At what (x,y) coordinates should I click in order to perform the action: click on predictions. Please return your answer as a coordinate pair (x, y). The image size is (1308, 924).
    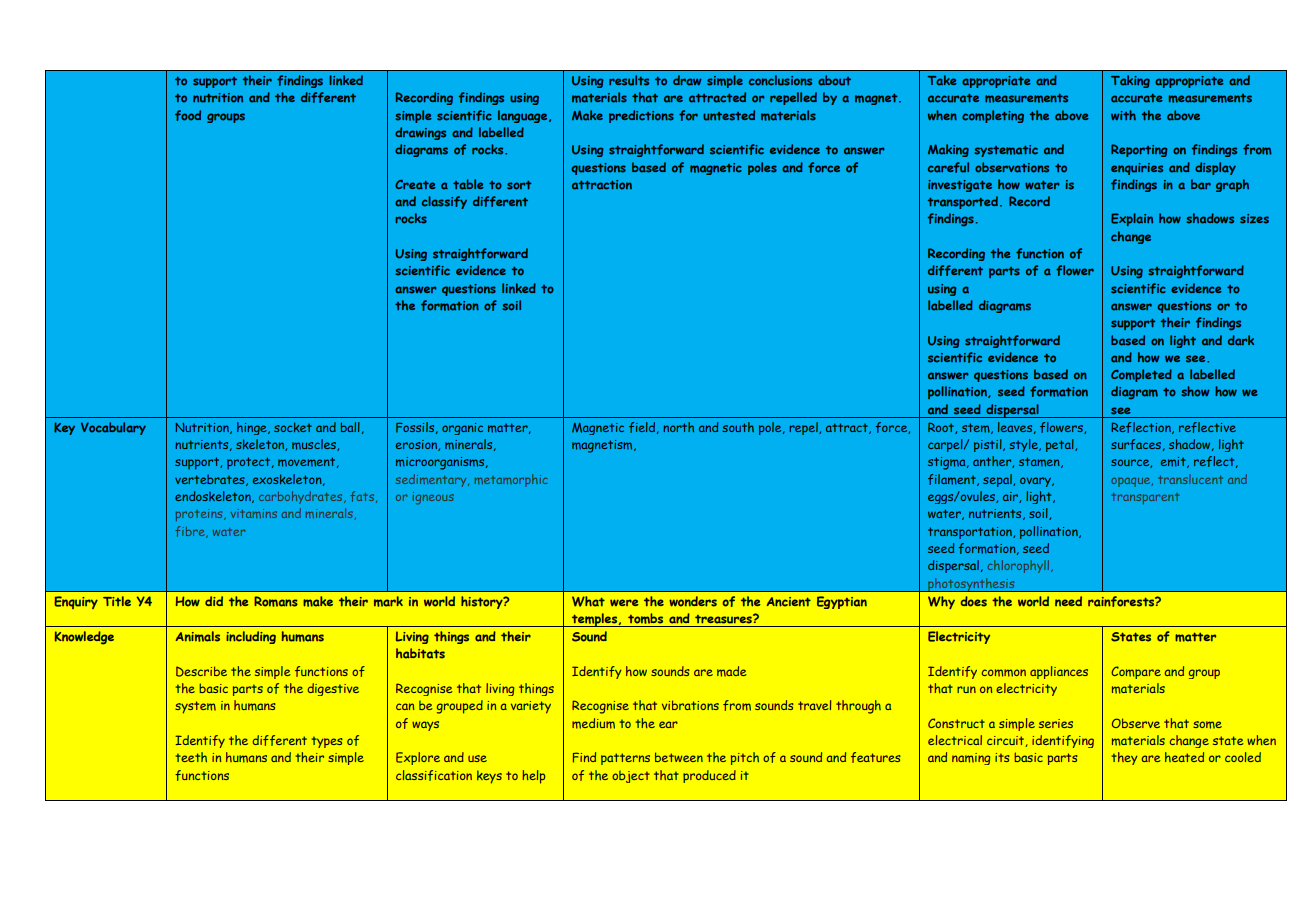
    Looking at the image, I should click on (641, 116).
